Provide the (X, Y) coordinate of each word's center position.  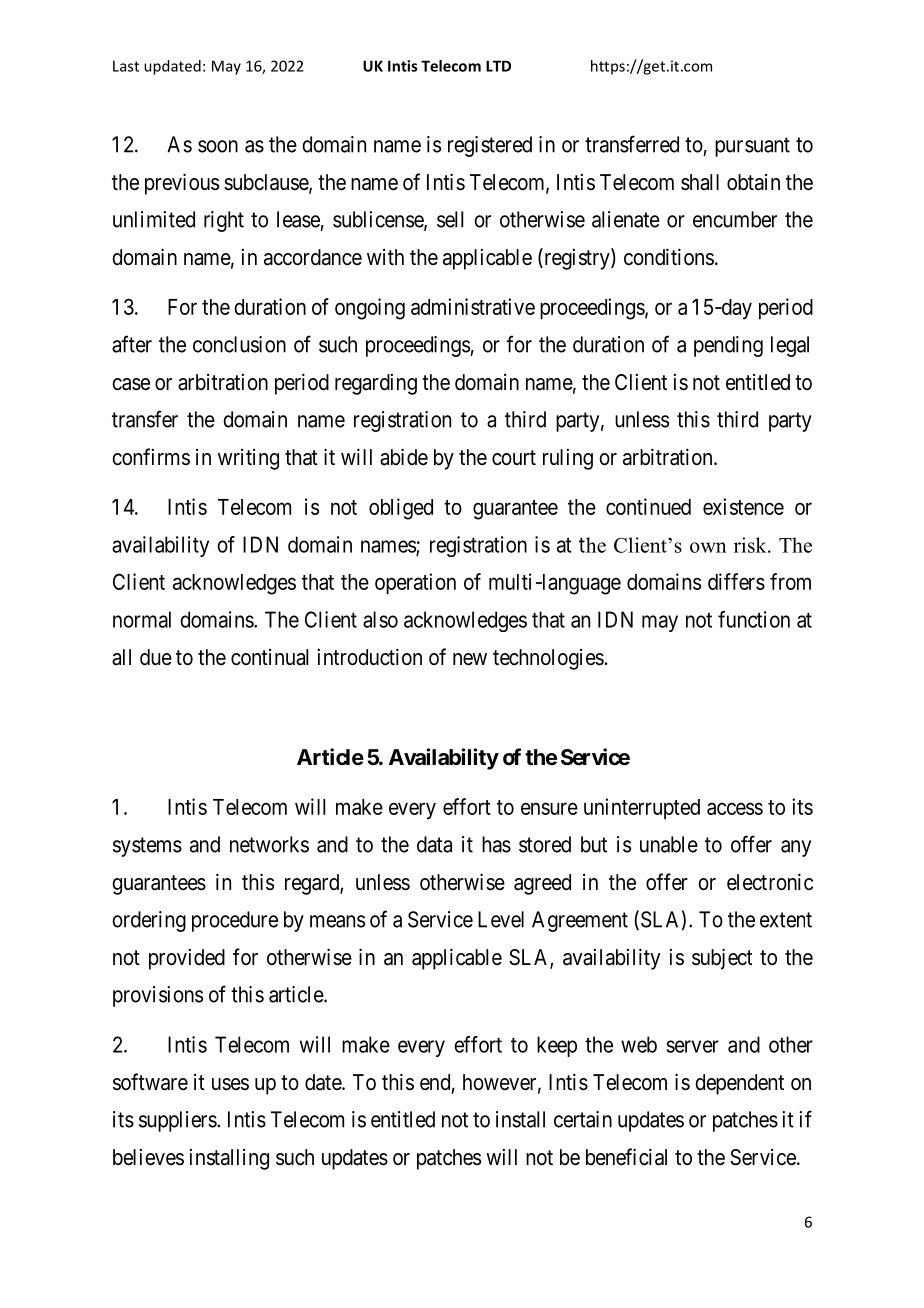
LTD (498, 66)
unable (669, 844)
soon (218, 146)
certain (583, 1119)
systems (147, 847)
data (434, 844)
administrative (473, 306)
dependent (739, 1084)
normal (142, 619)
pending (728, 346)
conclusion (239, 344)
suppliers (178, 1121)
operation (415, 583)
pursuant (752, 147)
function (754, 619)
